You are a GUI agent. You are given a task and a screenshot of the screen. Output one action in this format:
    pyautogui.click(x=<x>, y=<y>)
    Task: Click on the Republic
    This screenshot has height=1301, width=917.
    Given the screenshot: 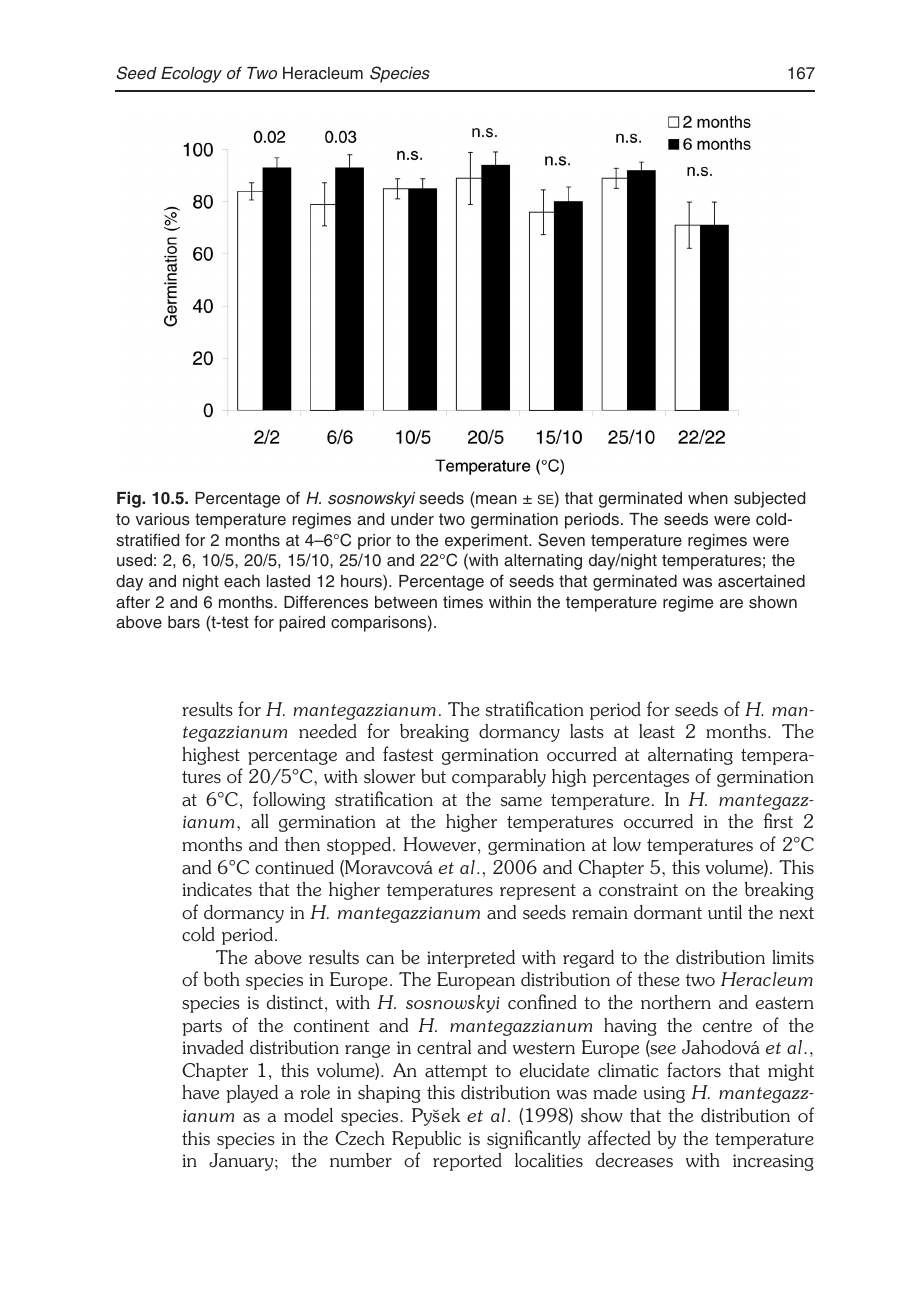 What is the action you would take?
    pyautogui.click(x=426, y=1140)
